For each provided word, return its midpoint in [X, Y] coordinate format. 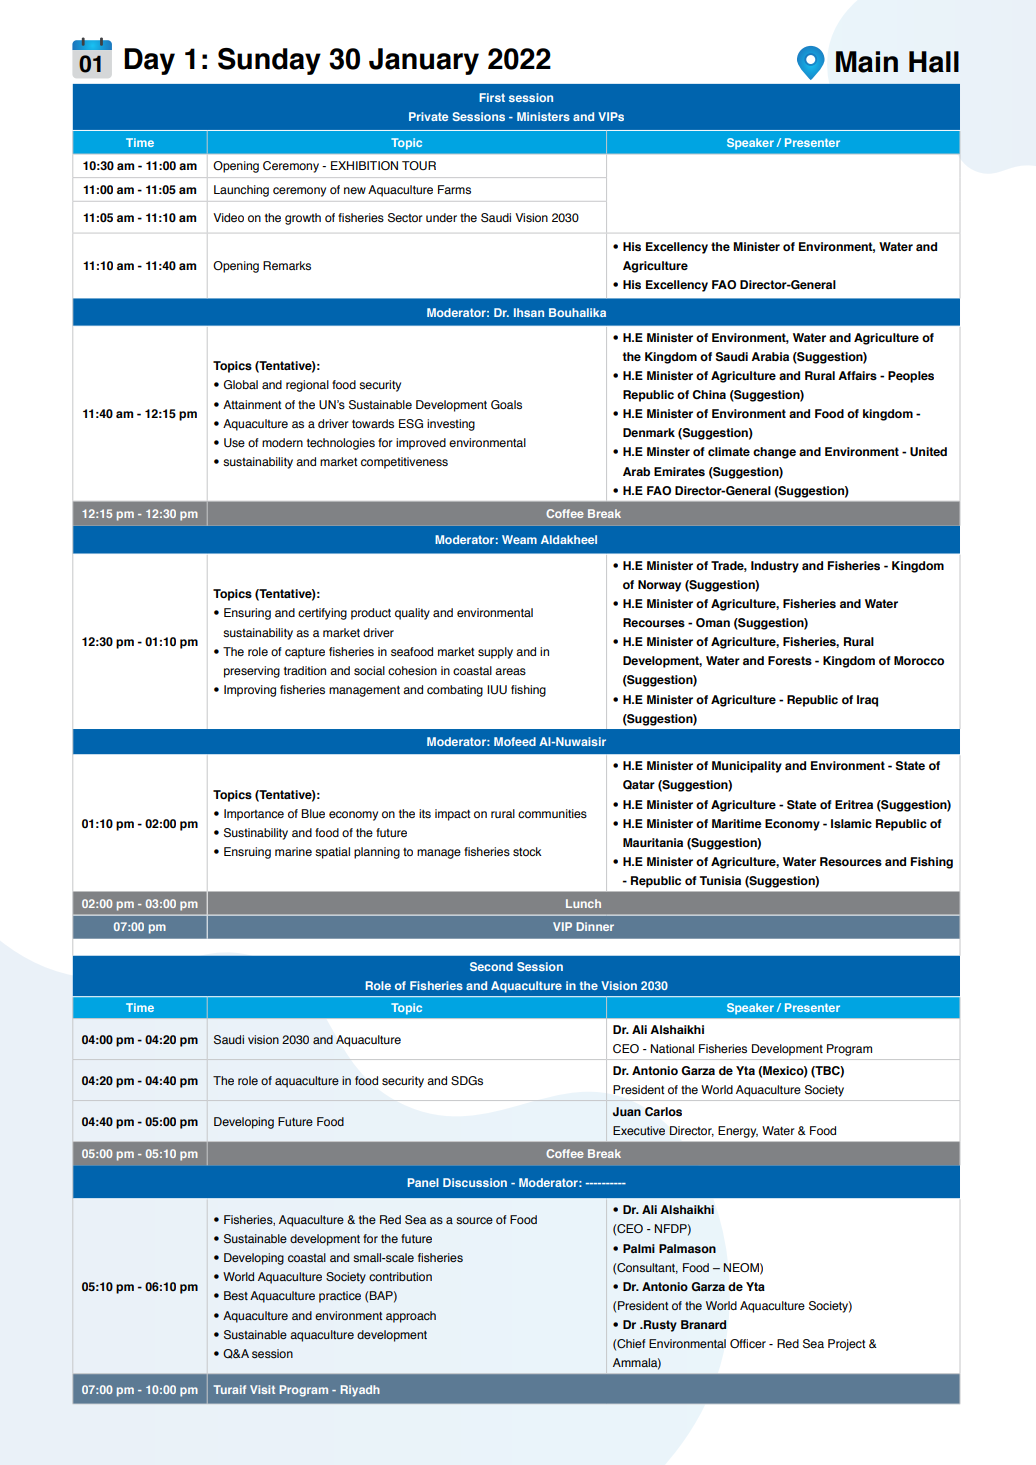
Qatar [639, 785]
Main [867, 62]
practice [340, 1297]
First [492, 97]
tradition [305, 670]
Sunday [269, 61]
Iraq [867, 701]
